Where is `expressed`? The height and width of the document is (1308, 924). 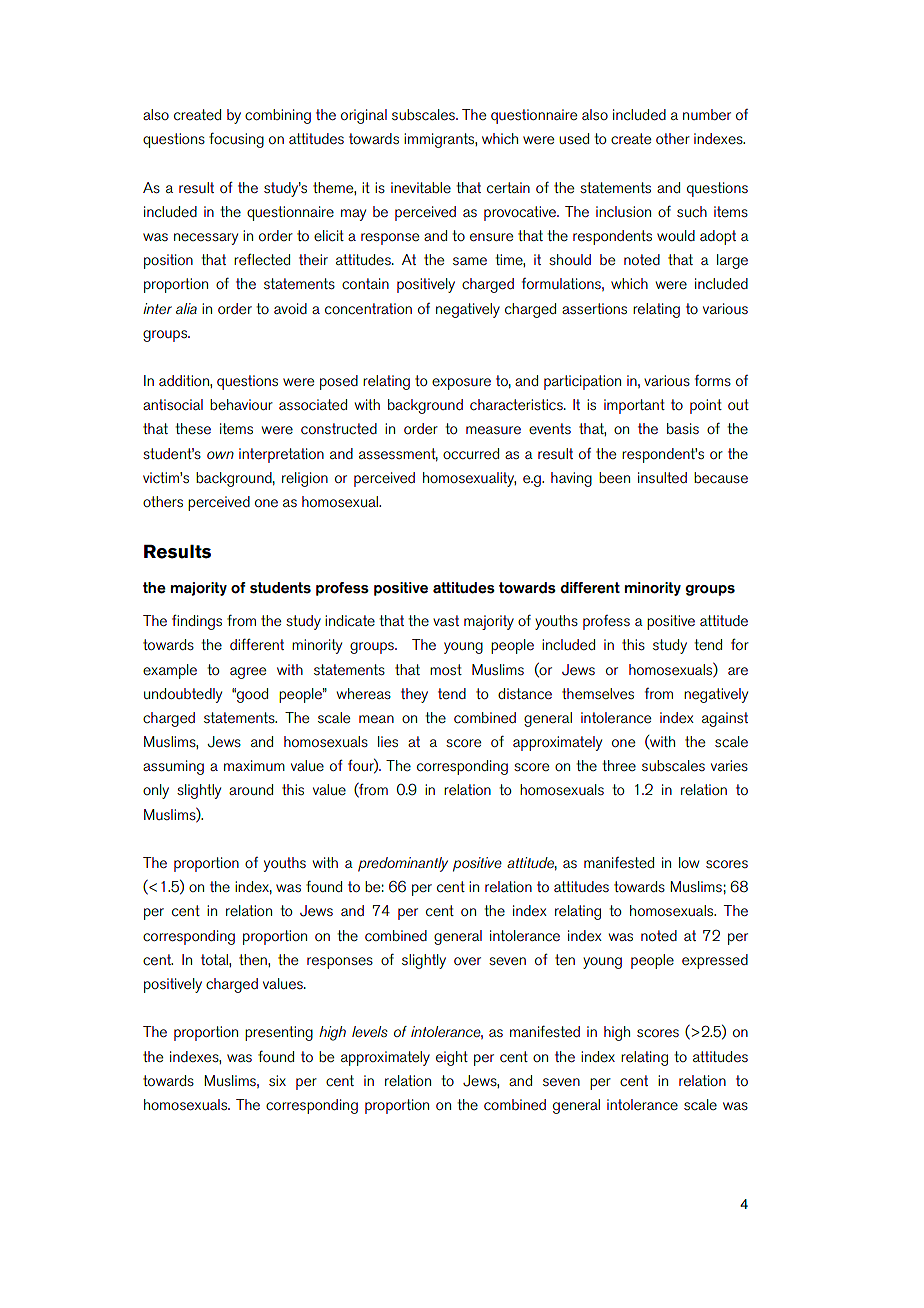 expressed is located at coordinates (715, 961).
